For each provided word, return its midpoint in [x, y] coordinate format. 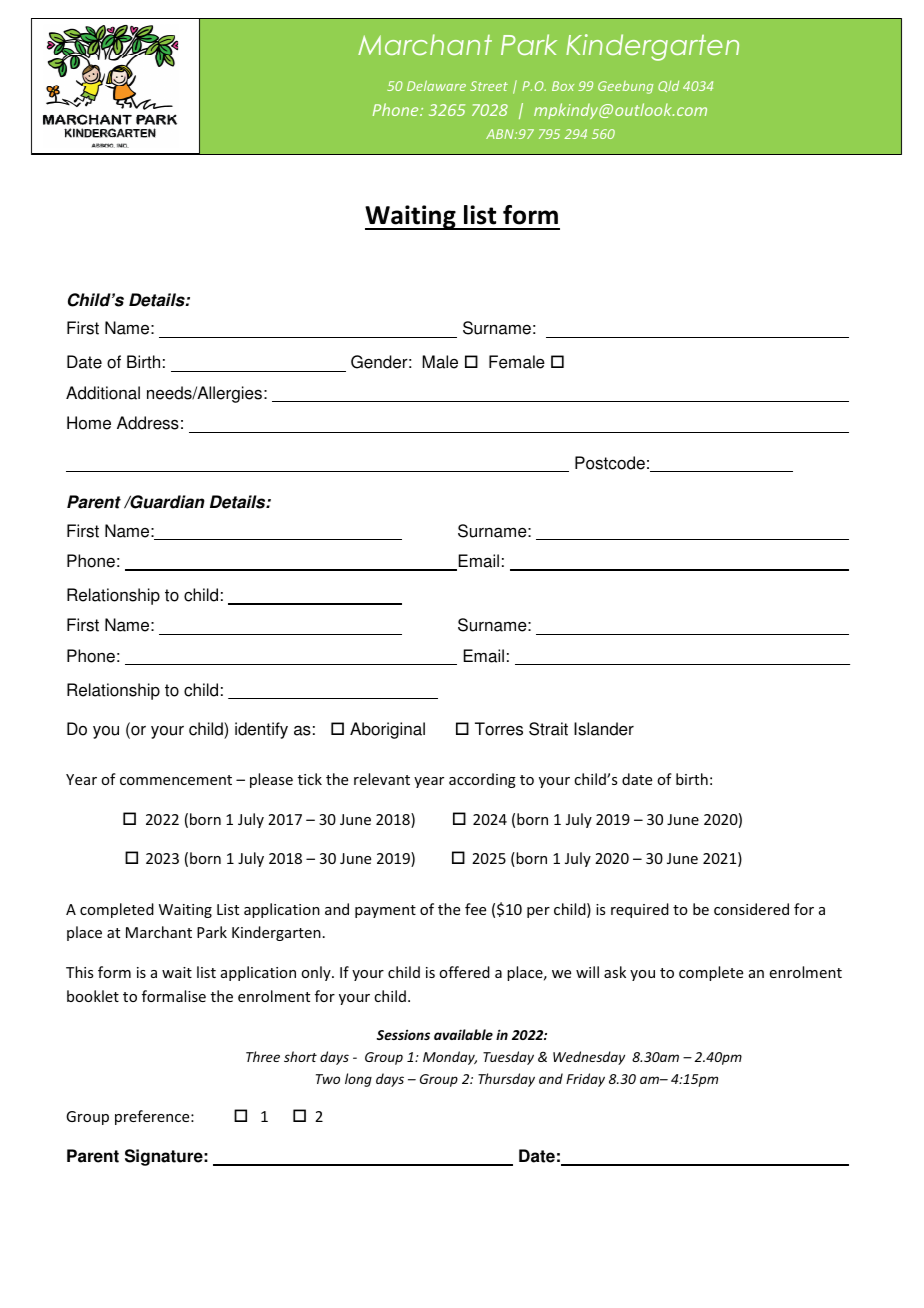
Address [148, 423]
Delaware [436, 85]
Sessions [403, 1034]
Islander [604, 729]
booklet [93, 996]
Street [489, 86]
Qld [668, 86]
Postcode [610, 463]
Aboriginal [387, 730]
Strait [548, 729]
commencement [176, 780]
